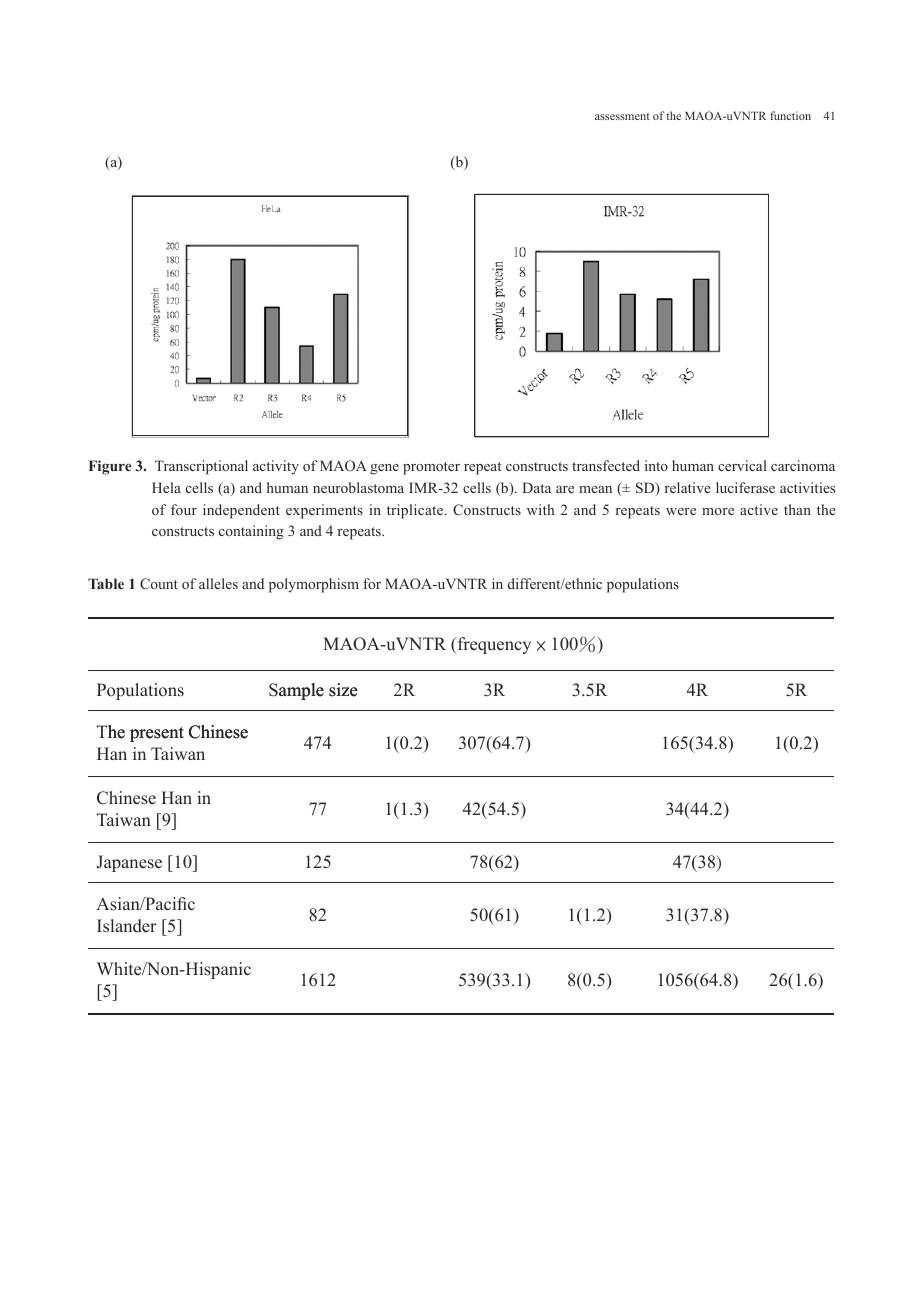 The width and height of the image is (924, 1308). I want to click on function, so click(790, 115).
